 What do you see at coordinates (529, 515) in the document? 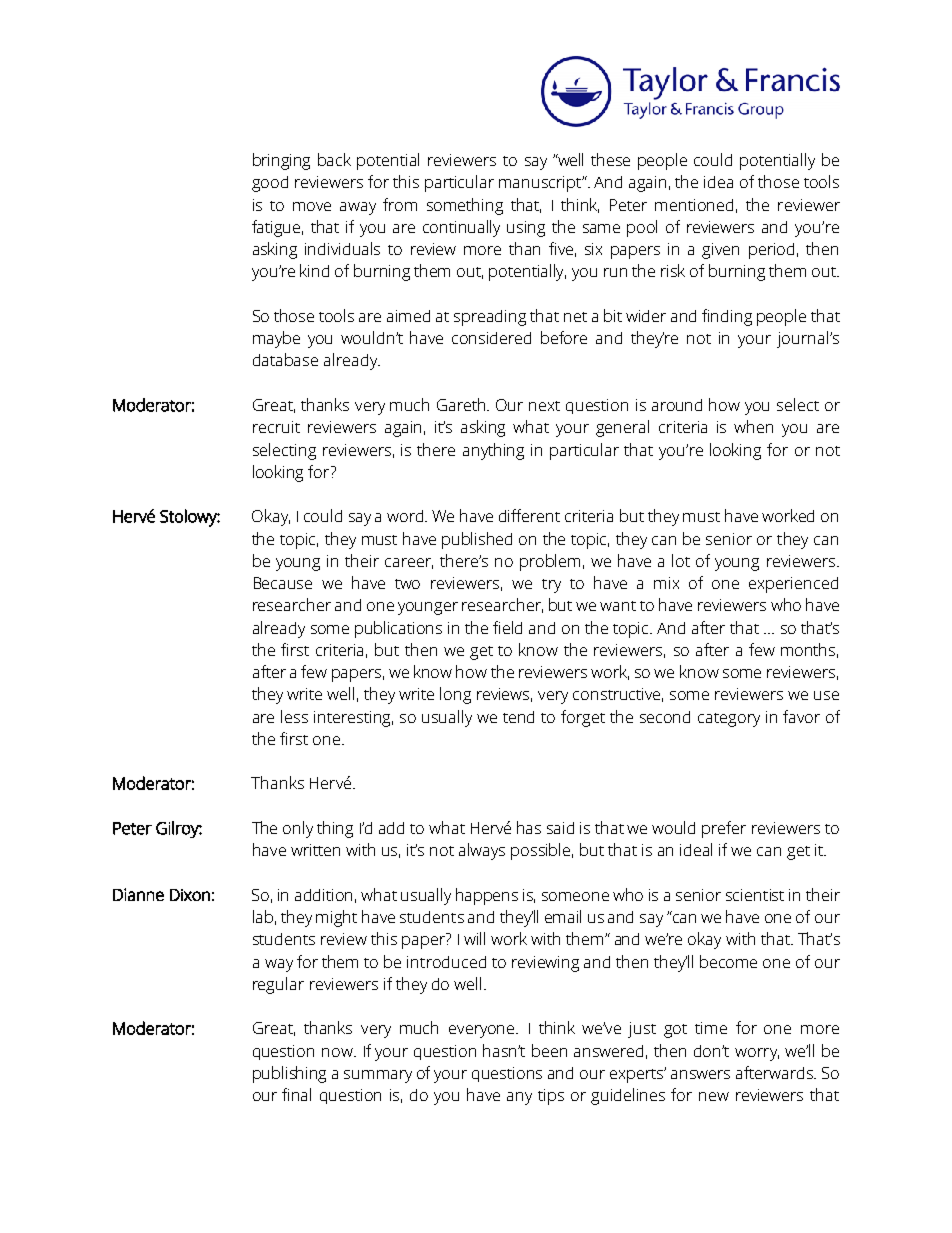
I see `different` at bounding box center [529, 515].
